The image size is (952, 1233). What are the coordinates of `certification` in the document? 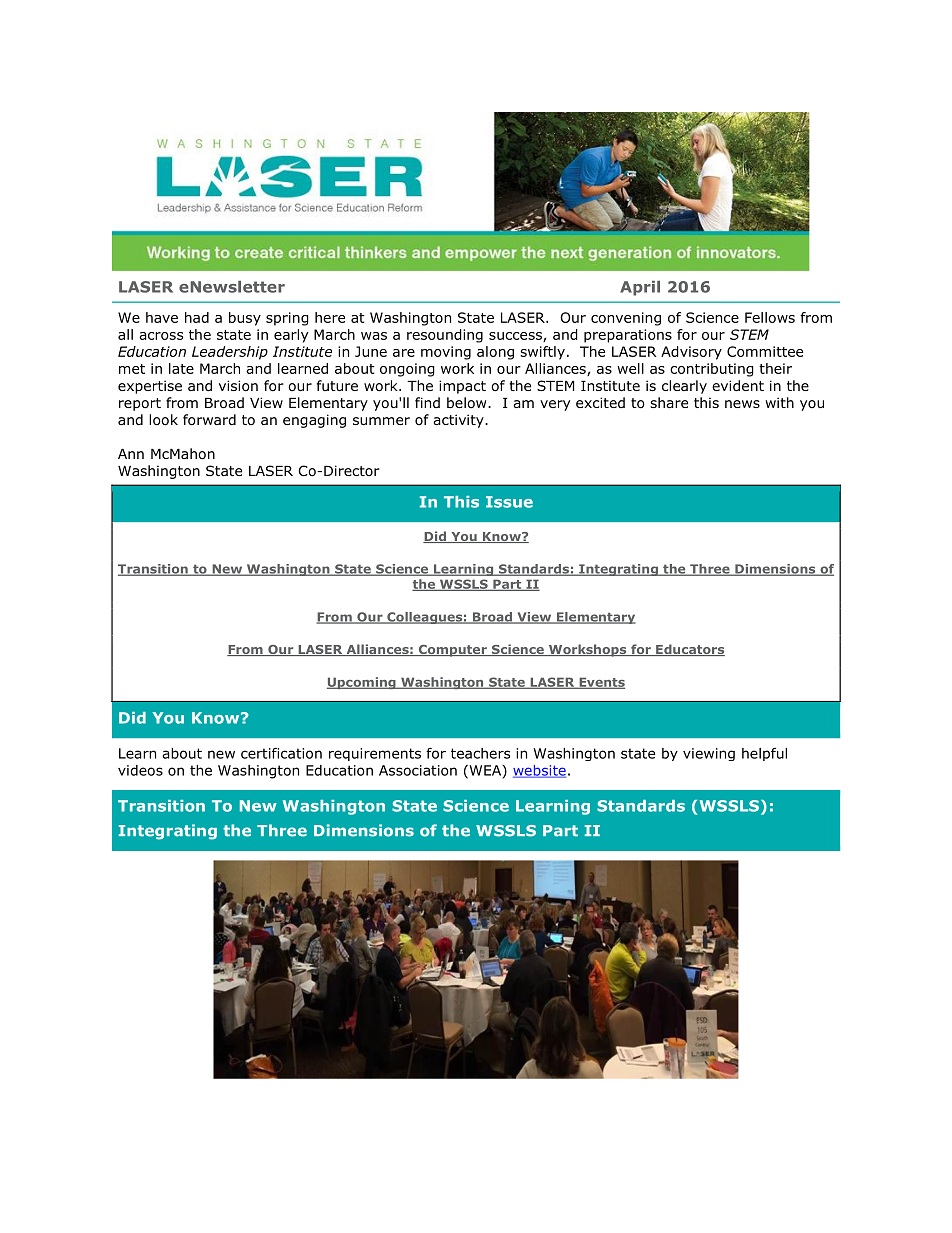 It's located at (281, 753).
